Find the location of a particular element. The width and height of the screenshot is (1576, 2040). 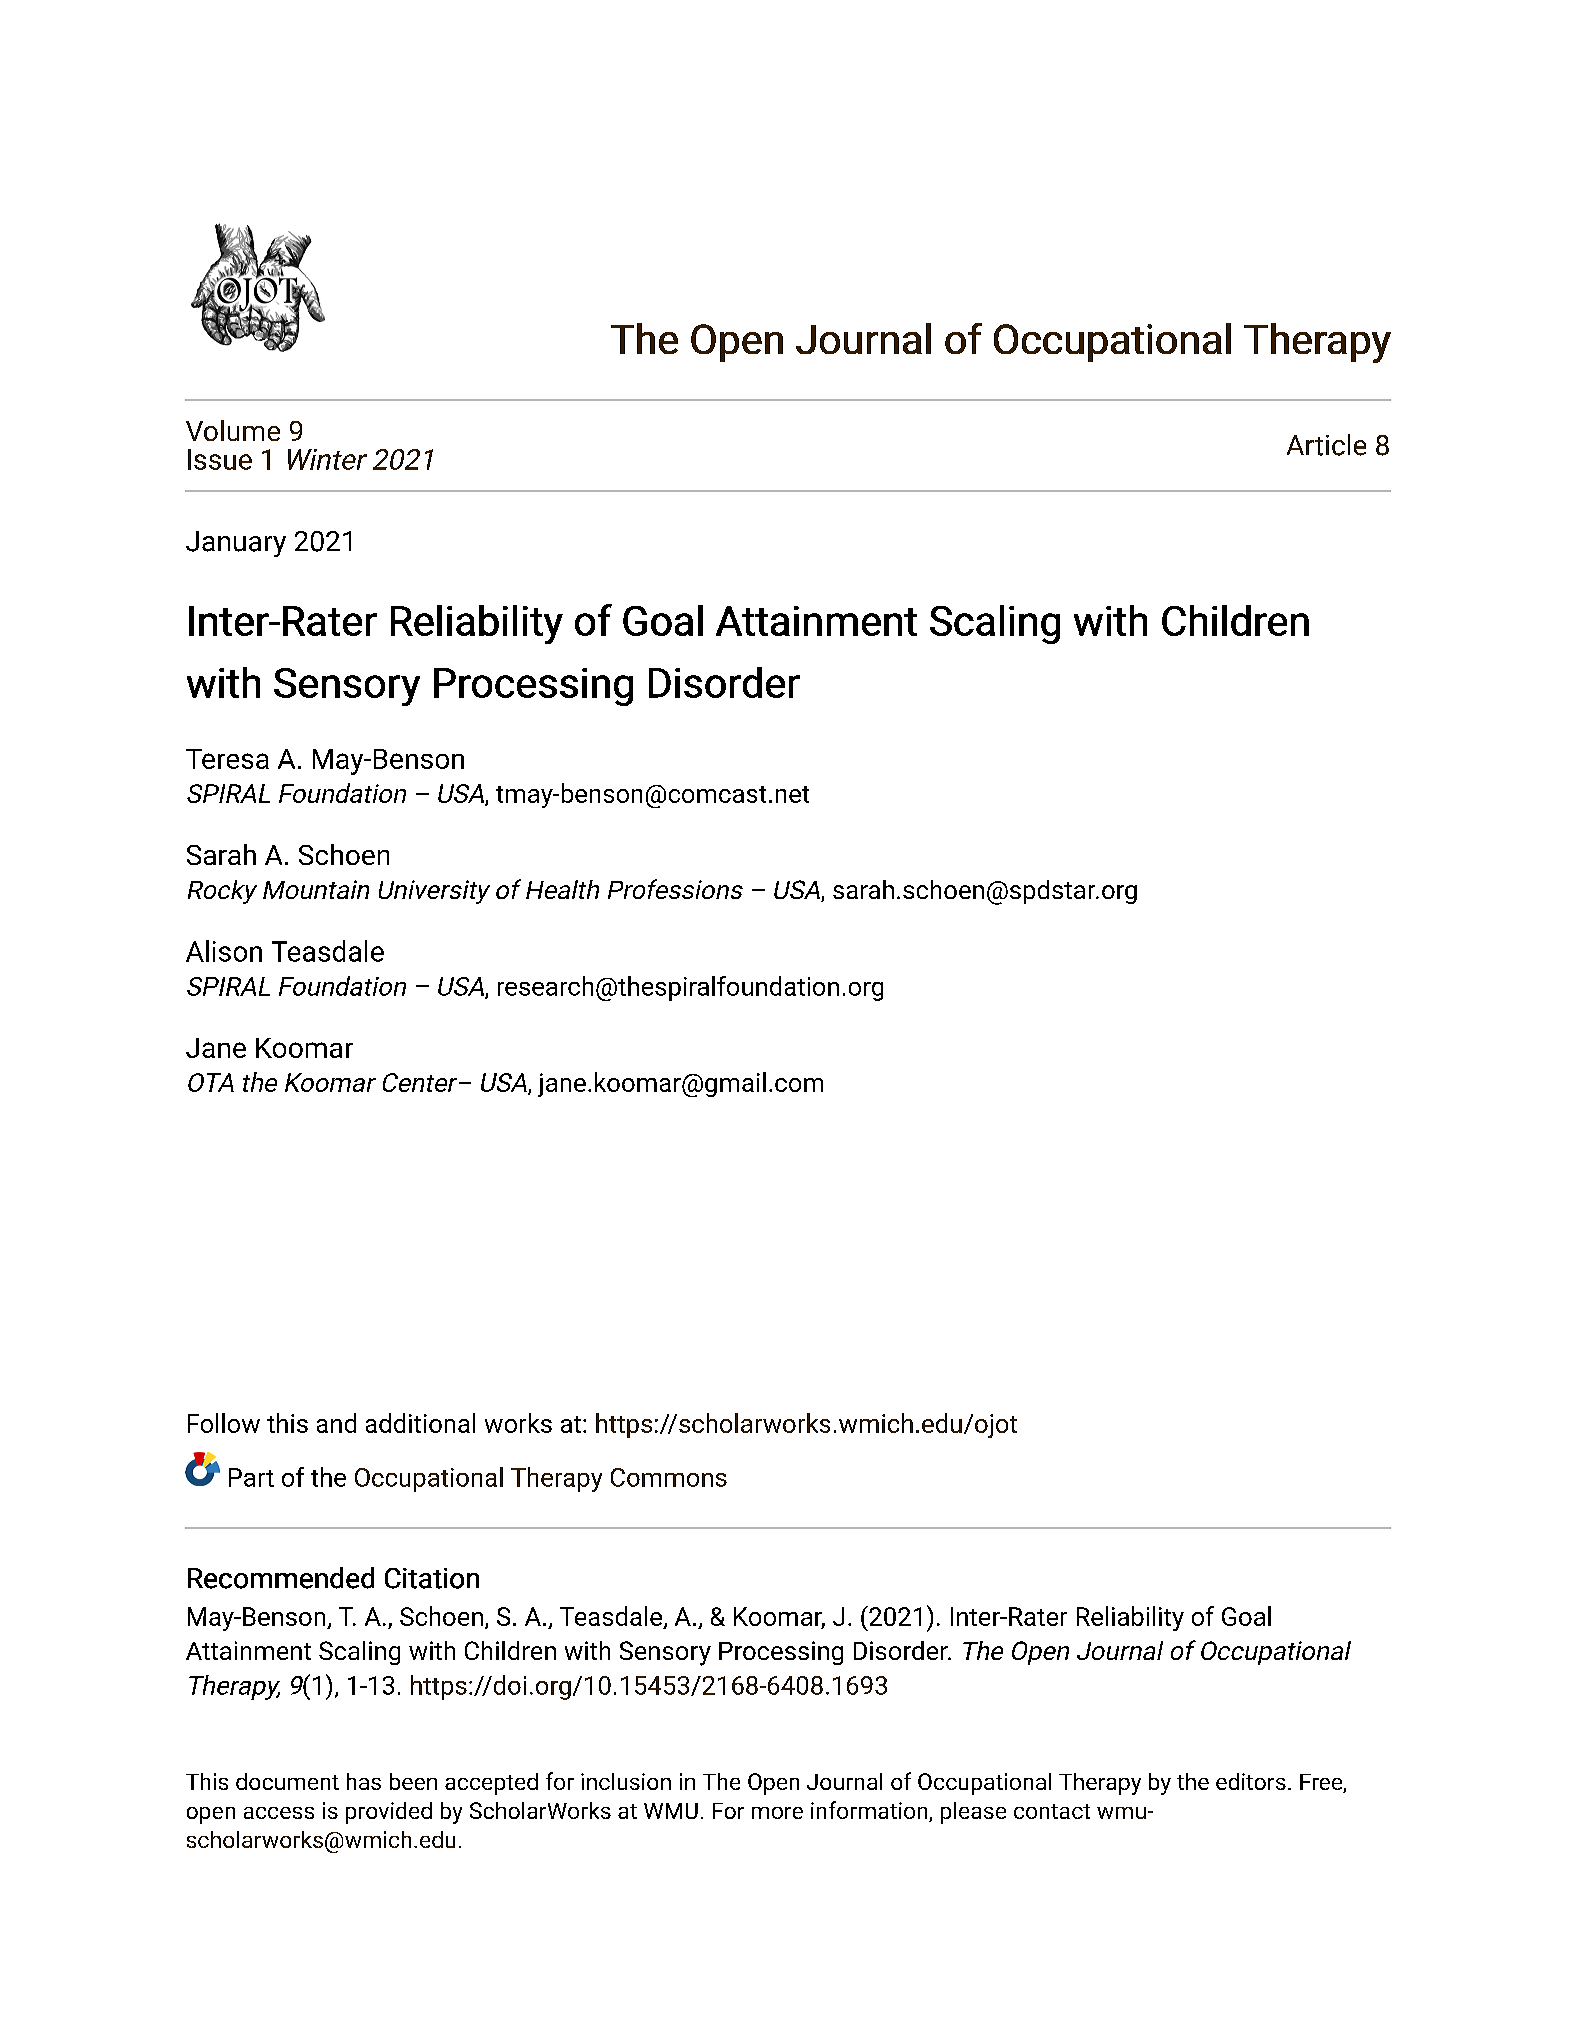

inclusion is located at coordinates (626, 1781).
